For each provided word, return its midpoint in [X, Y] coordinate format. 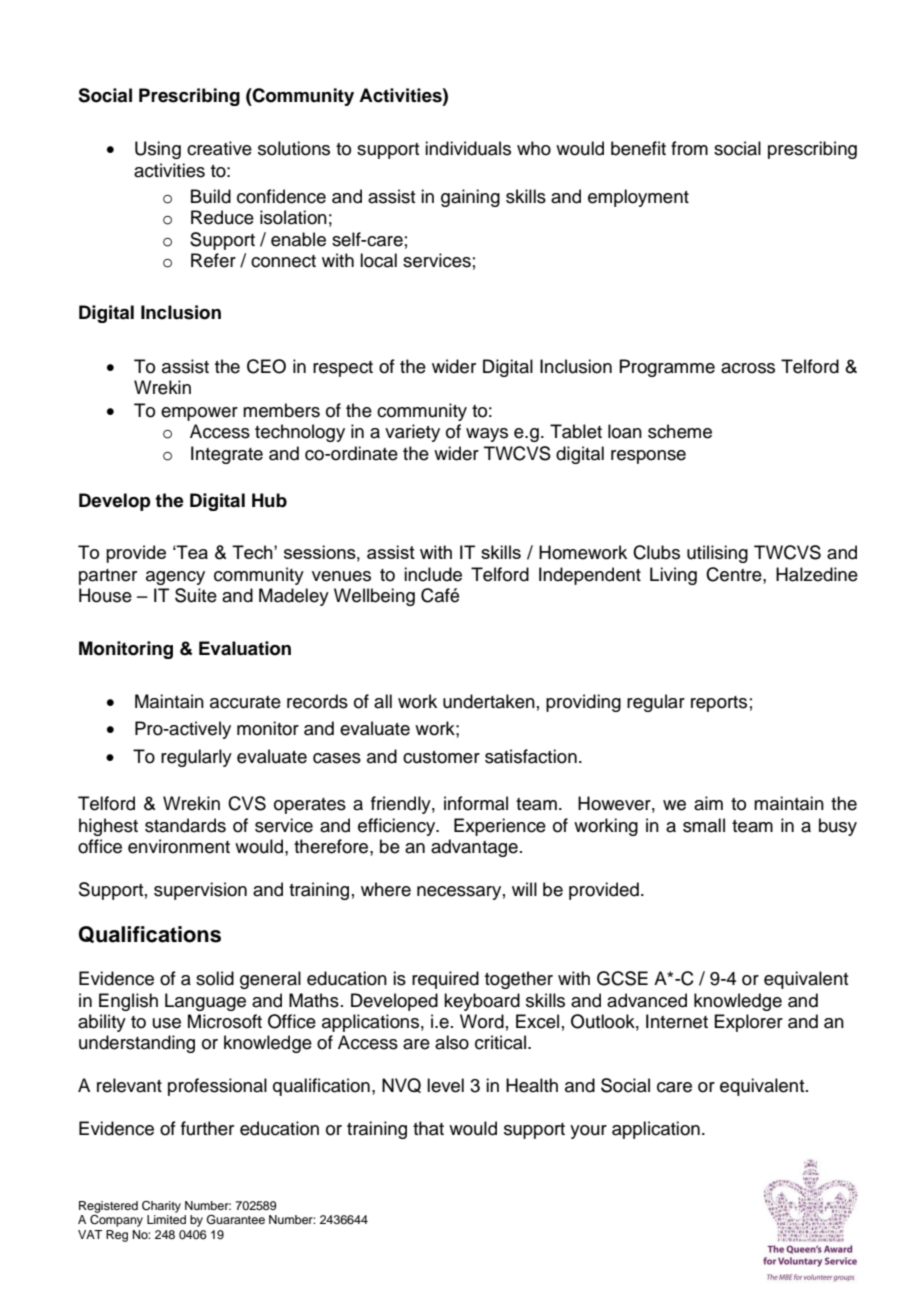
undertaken [489, 701]
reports [719, 704]
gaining [470, 198]
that [428, 1128]
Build [211, 196]
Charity [161, 1207]
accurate [245, 702]
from [689, 148]
